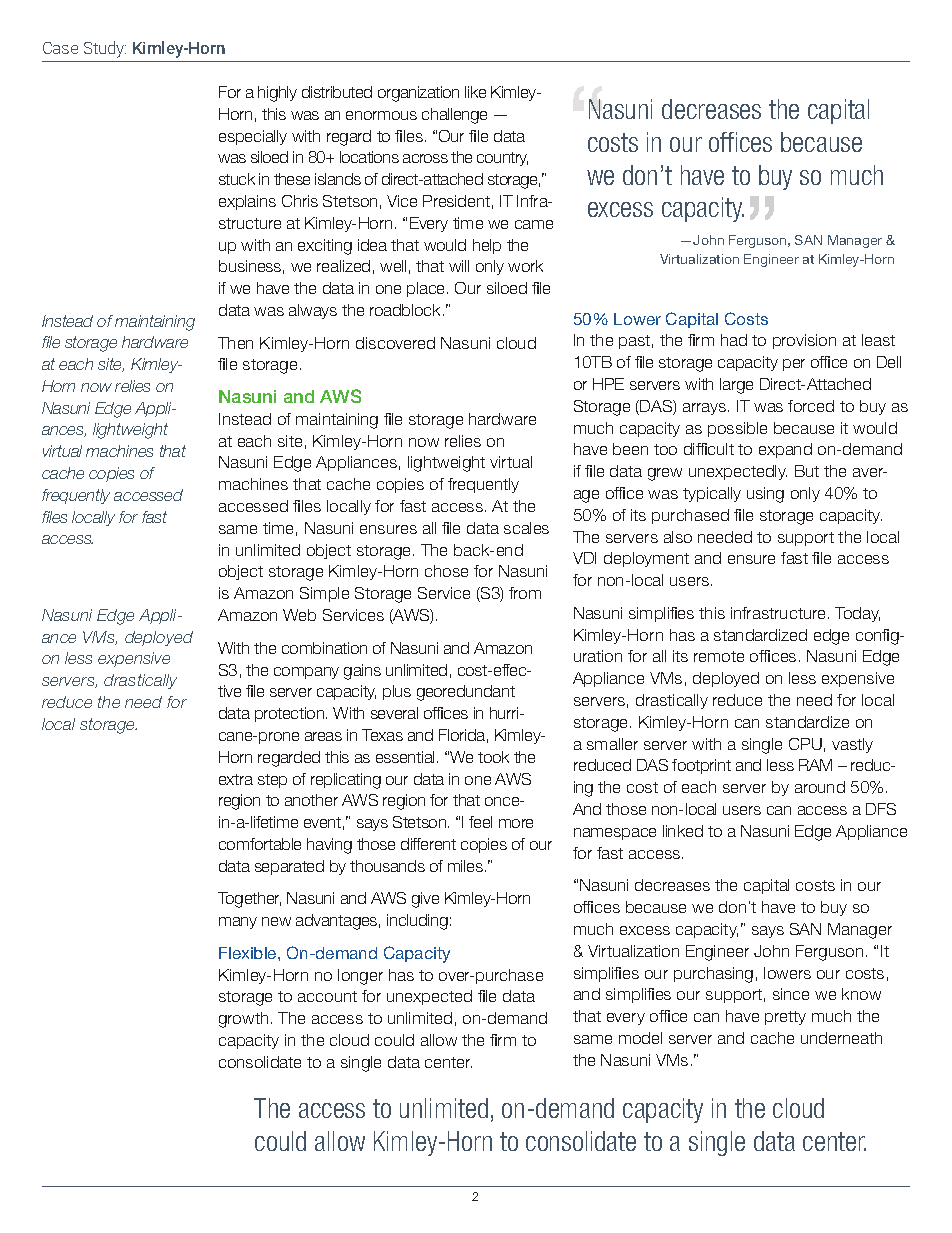 The height and width of the page is (1233, 952). What do you see at coordinates (805, 744) in the page?
I see `CPU` at bounding box center [805, 744].
